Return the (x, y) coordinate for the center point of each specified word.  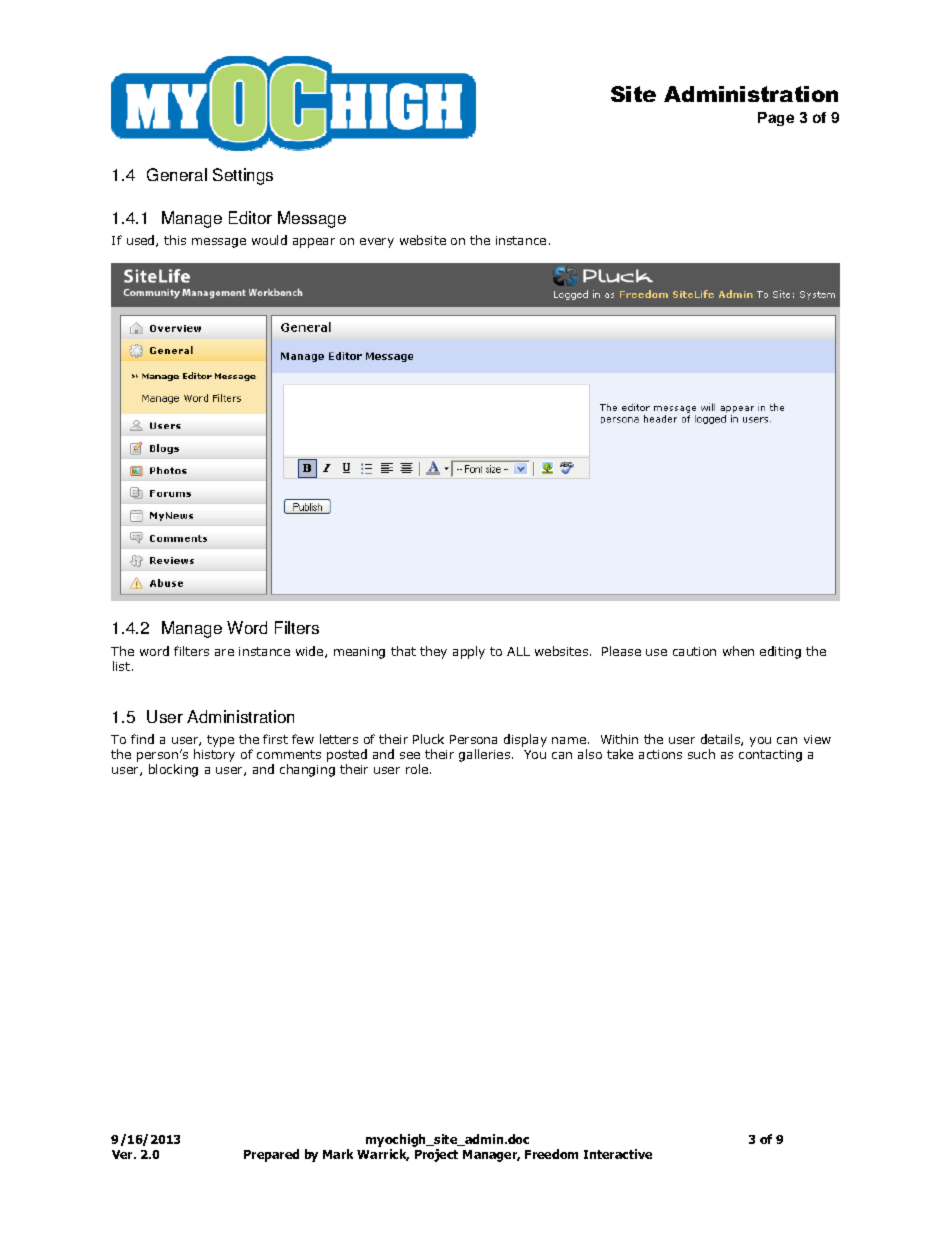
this (175, 240)
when (738, 651)
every (377, 243)
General (177, 174)
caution (694, 651)
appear (314, 243)
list (121, 666)
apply (469, 652)
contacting (770, 756)
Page (776, 119)
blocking (173, 770)
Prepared (271, 1155)
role (418, 769)
